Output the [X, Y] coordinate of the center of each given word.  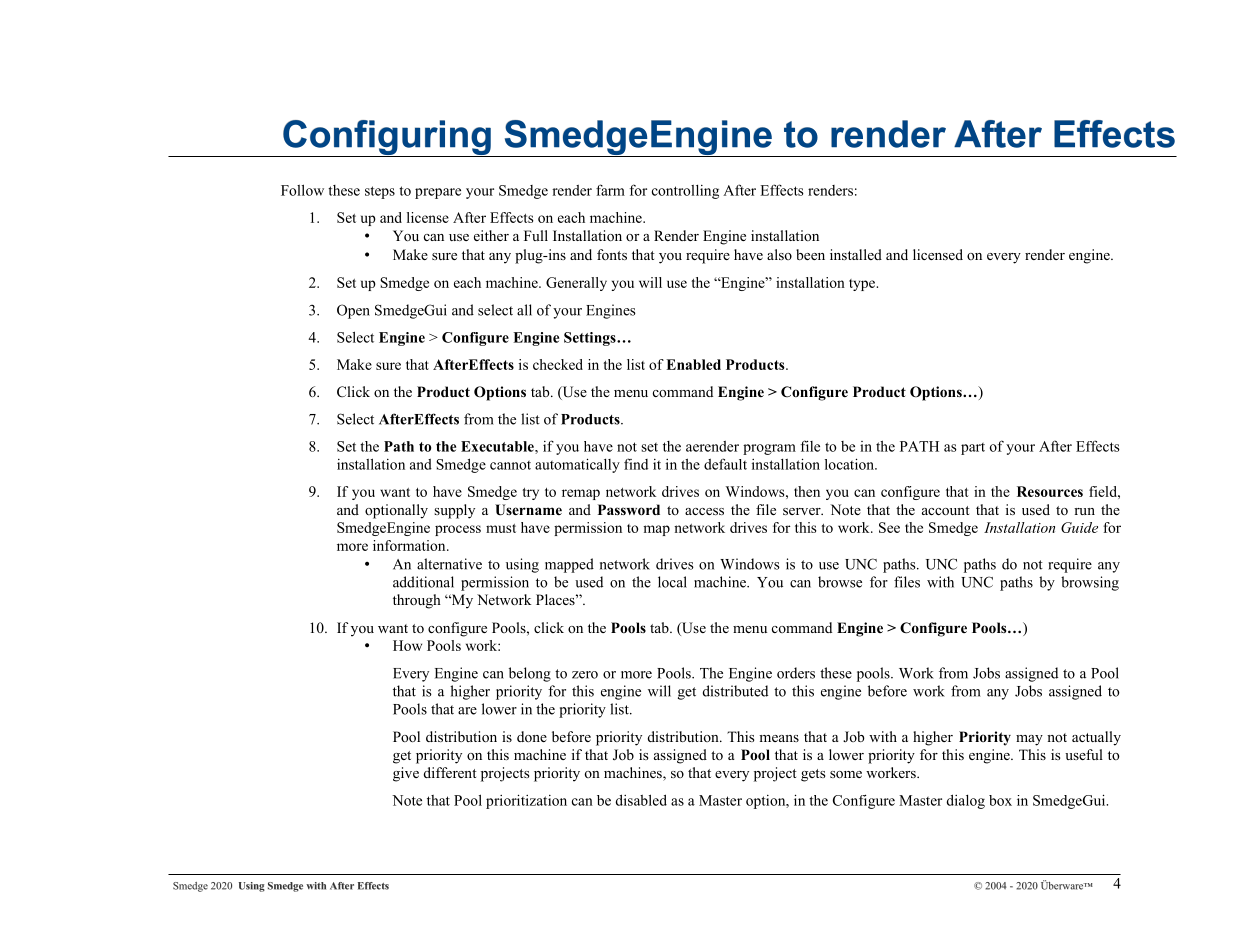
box [1000, 800]
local [672, 582]
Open [353, 311]
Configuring [387, 138]
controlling [685, 192]
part [973, 449]
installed [856, 254]
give [406, 774]
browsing [1090, 583]
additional [423, 582]
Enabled [693, 364]
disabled [641, 800]
